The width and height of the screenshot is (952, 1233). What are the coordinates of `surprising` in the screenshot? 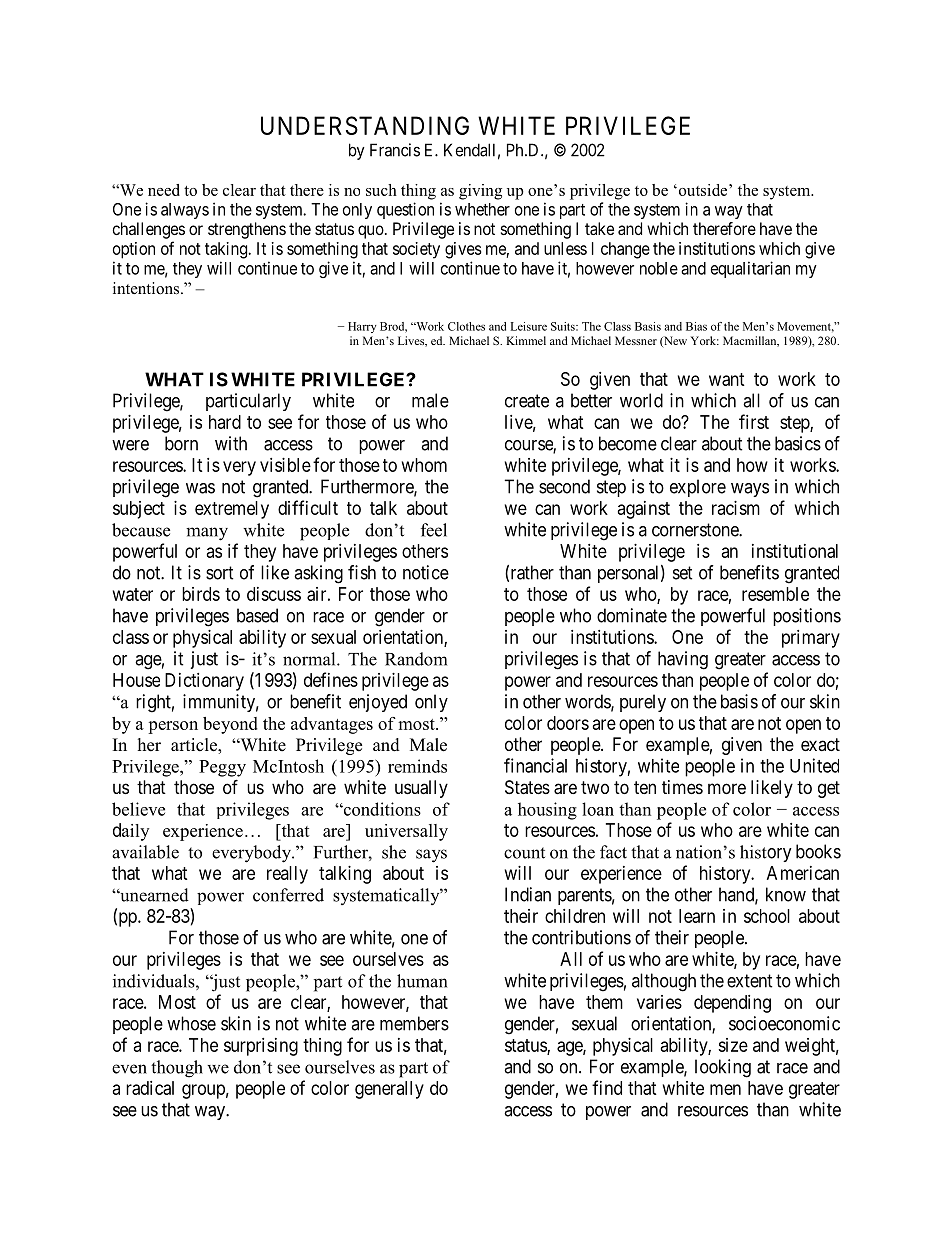 It's located at (261, 1047).
